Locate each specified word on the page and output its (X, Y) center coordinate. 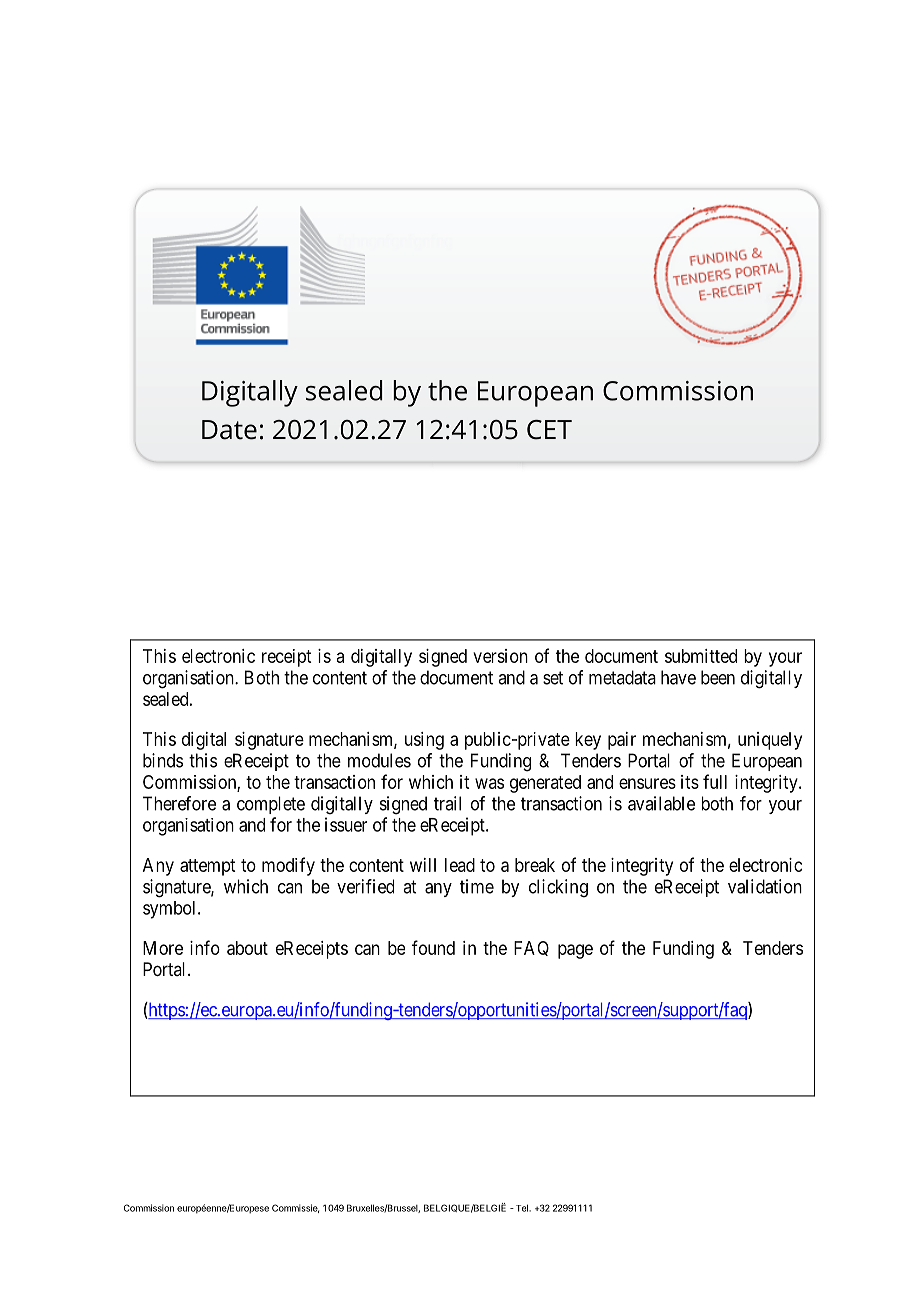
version (500, 656)
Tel (521, 1208)
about (247, 948)
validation (765, 886)
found (433, 947)
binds (163, 760)
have (678, 677)
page (575, 951)
